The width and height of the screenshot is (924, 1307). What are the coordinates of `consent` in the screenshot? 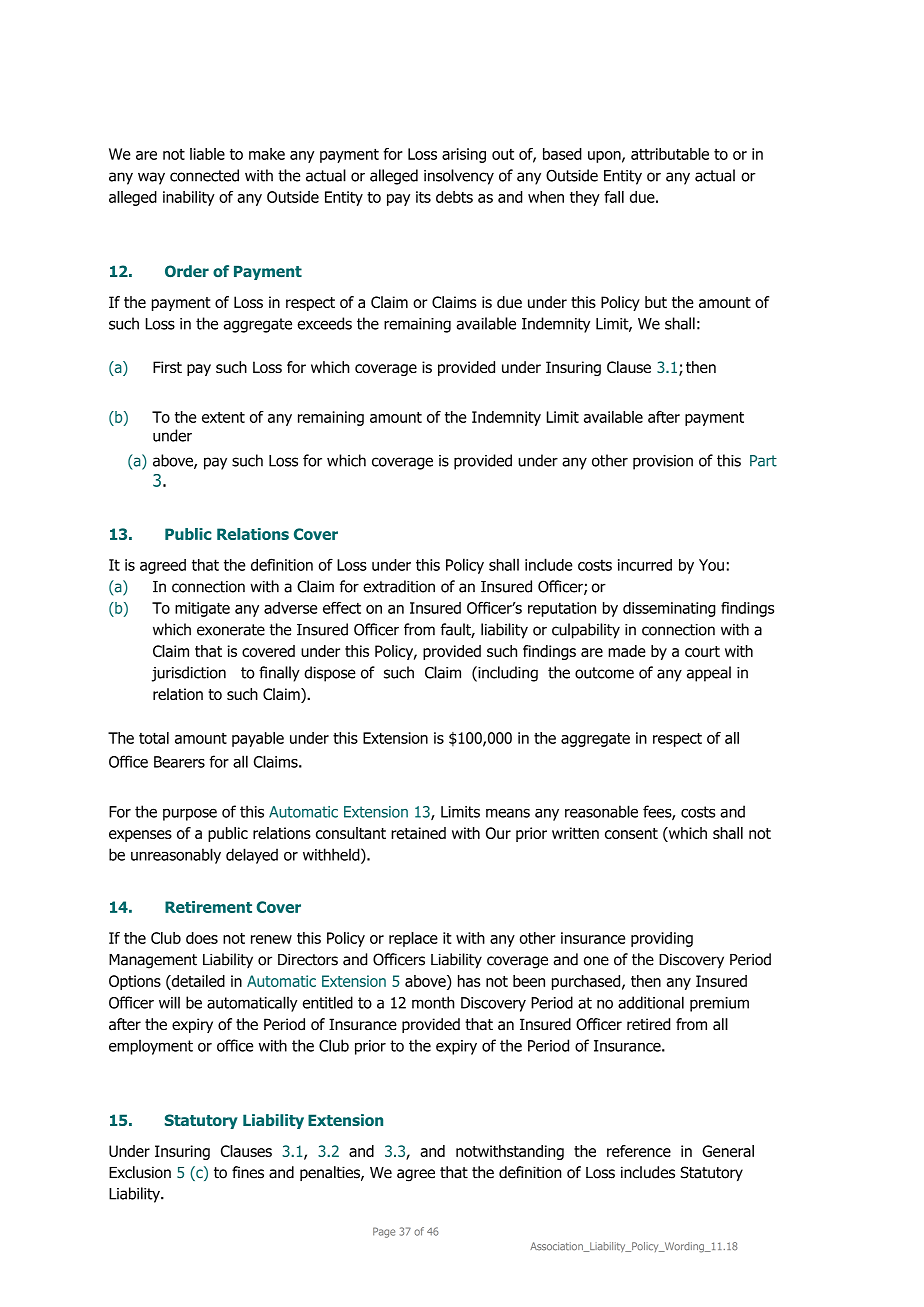 It's located at (631, 833).
